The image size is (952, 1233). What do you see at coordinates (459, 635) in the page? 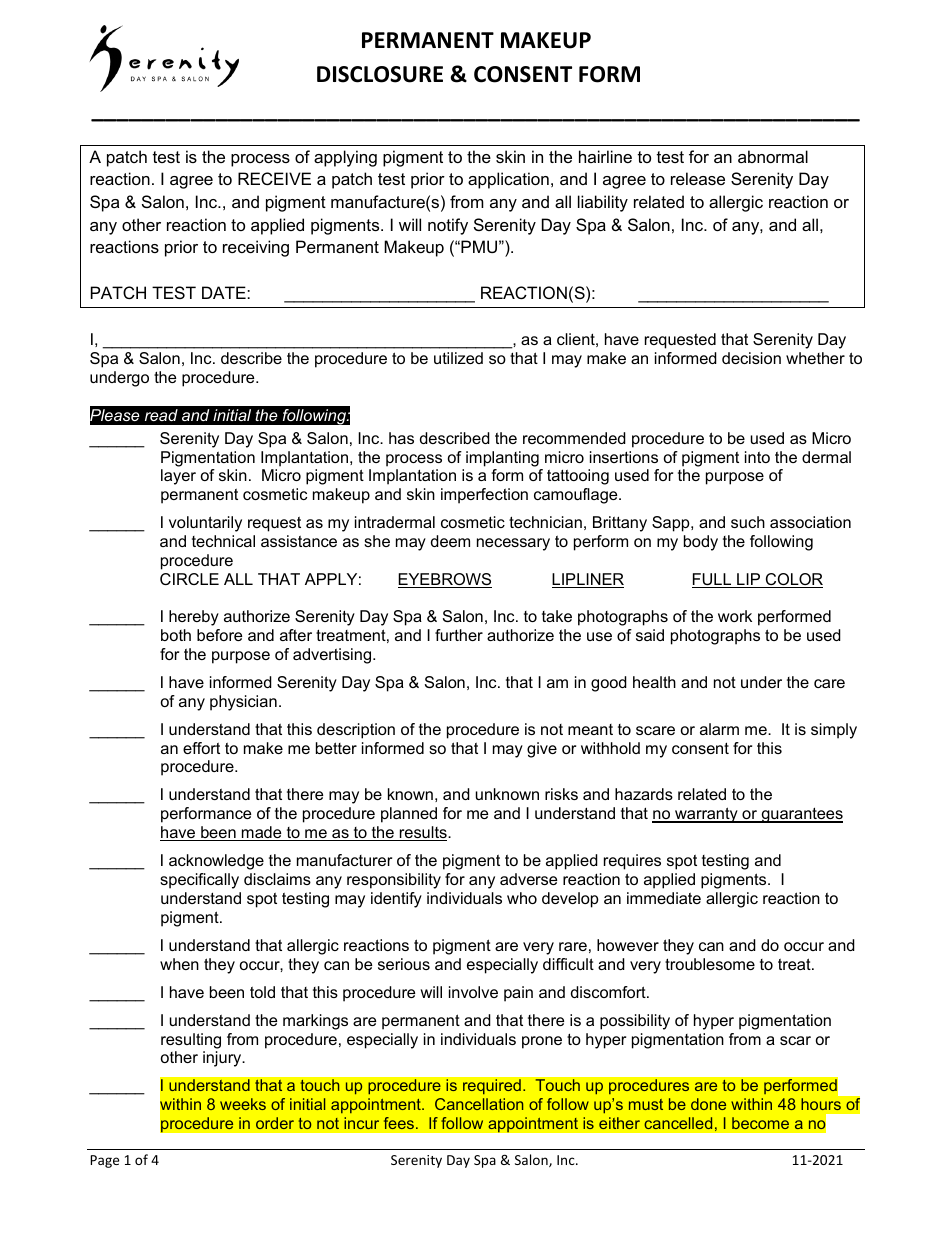
I see `further` at bounding box center [459, 635].
